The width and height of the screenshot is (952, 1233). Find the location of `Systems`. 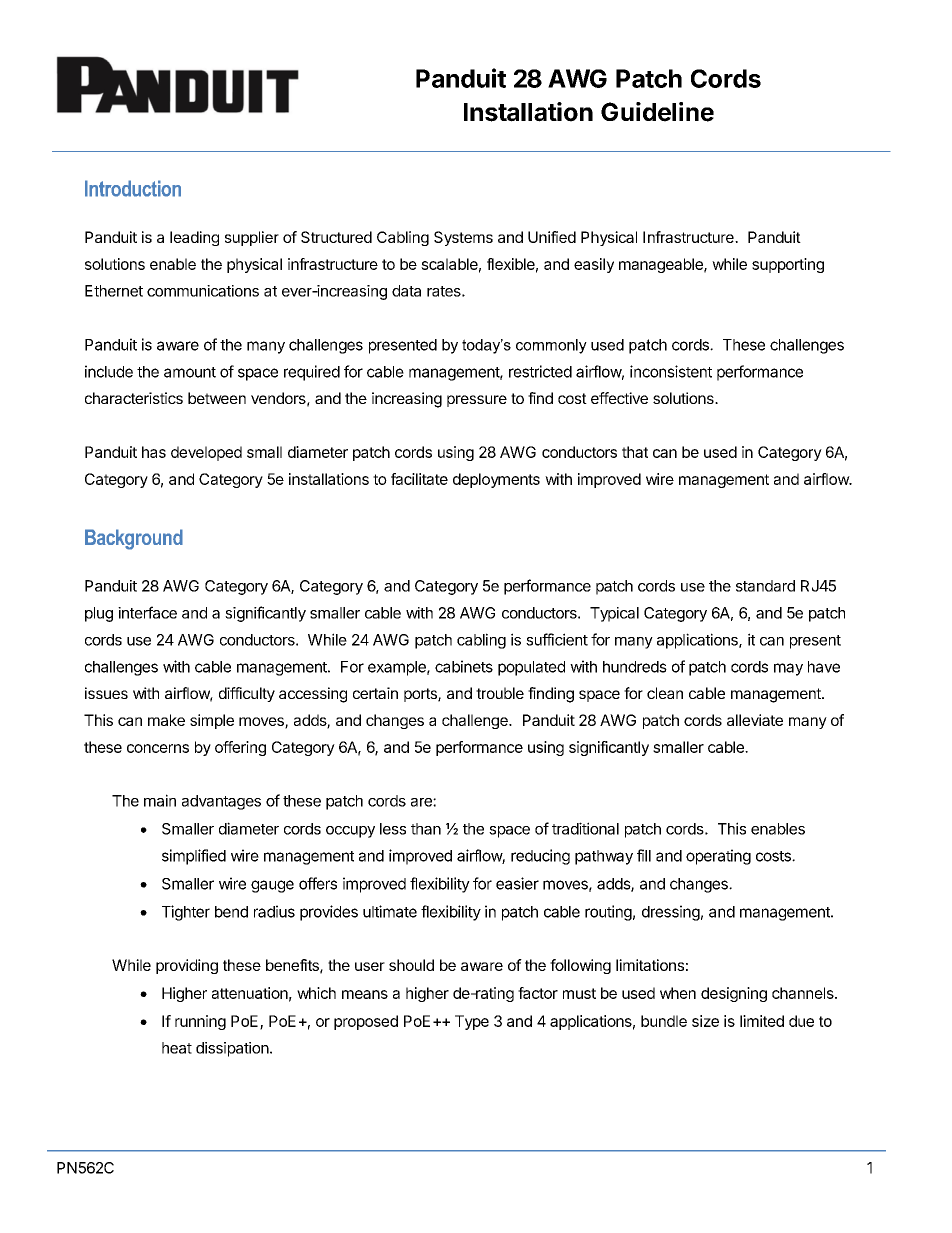

Systems is located at coordinates (463, 238).
